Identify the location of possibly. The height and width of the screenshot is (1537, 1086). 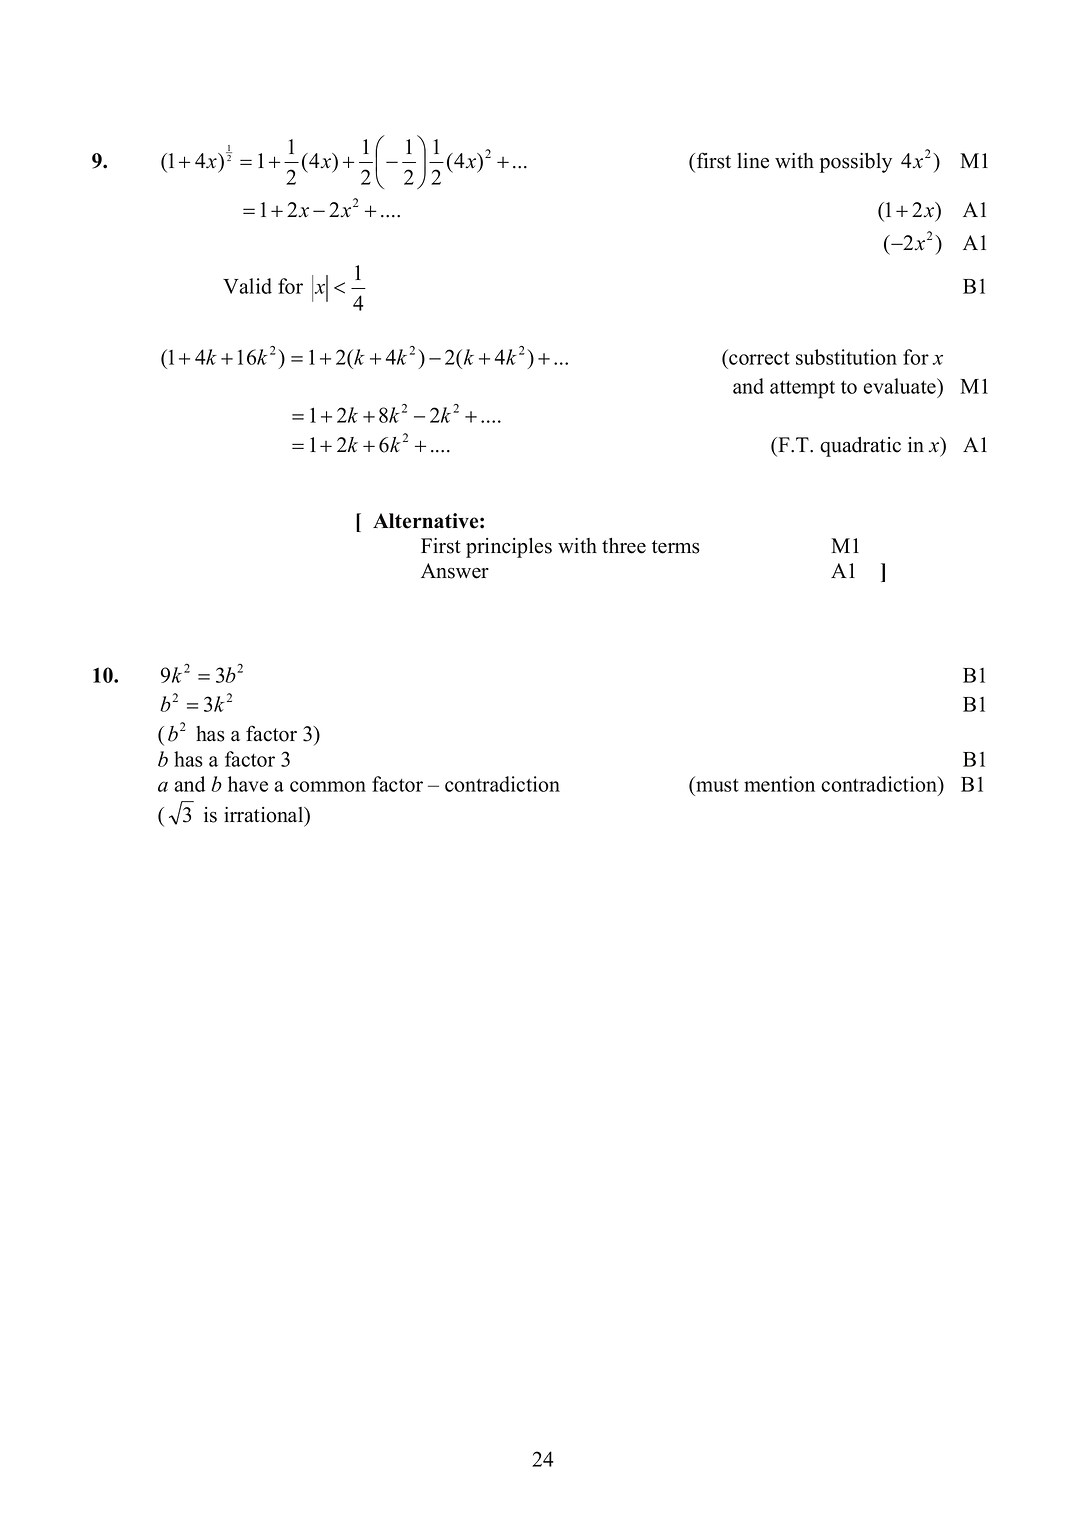
(856, 163).
